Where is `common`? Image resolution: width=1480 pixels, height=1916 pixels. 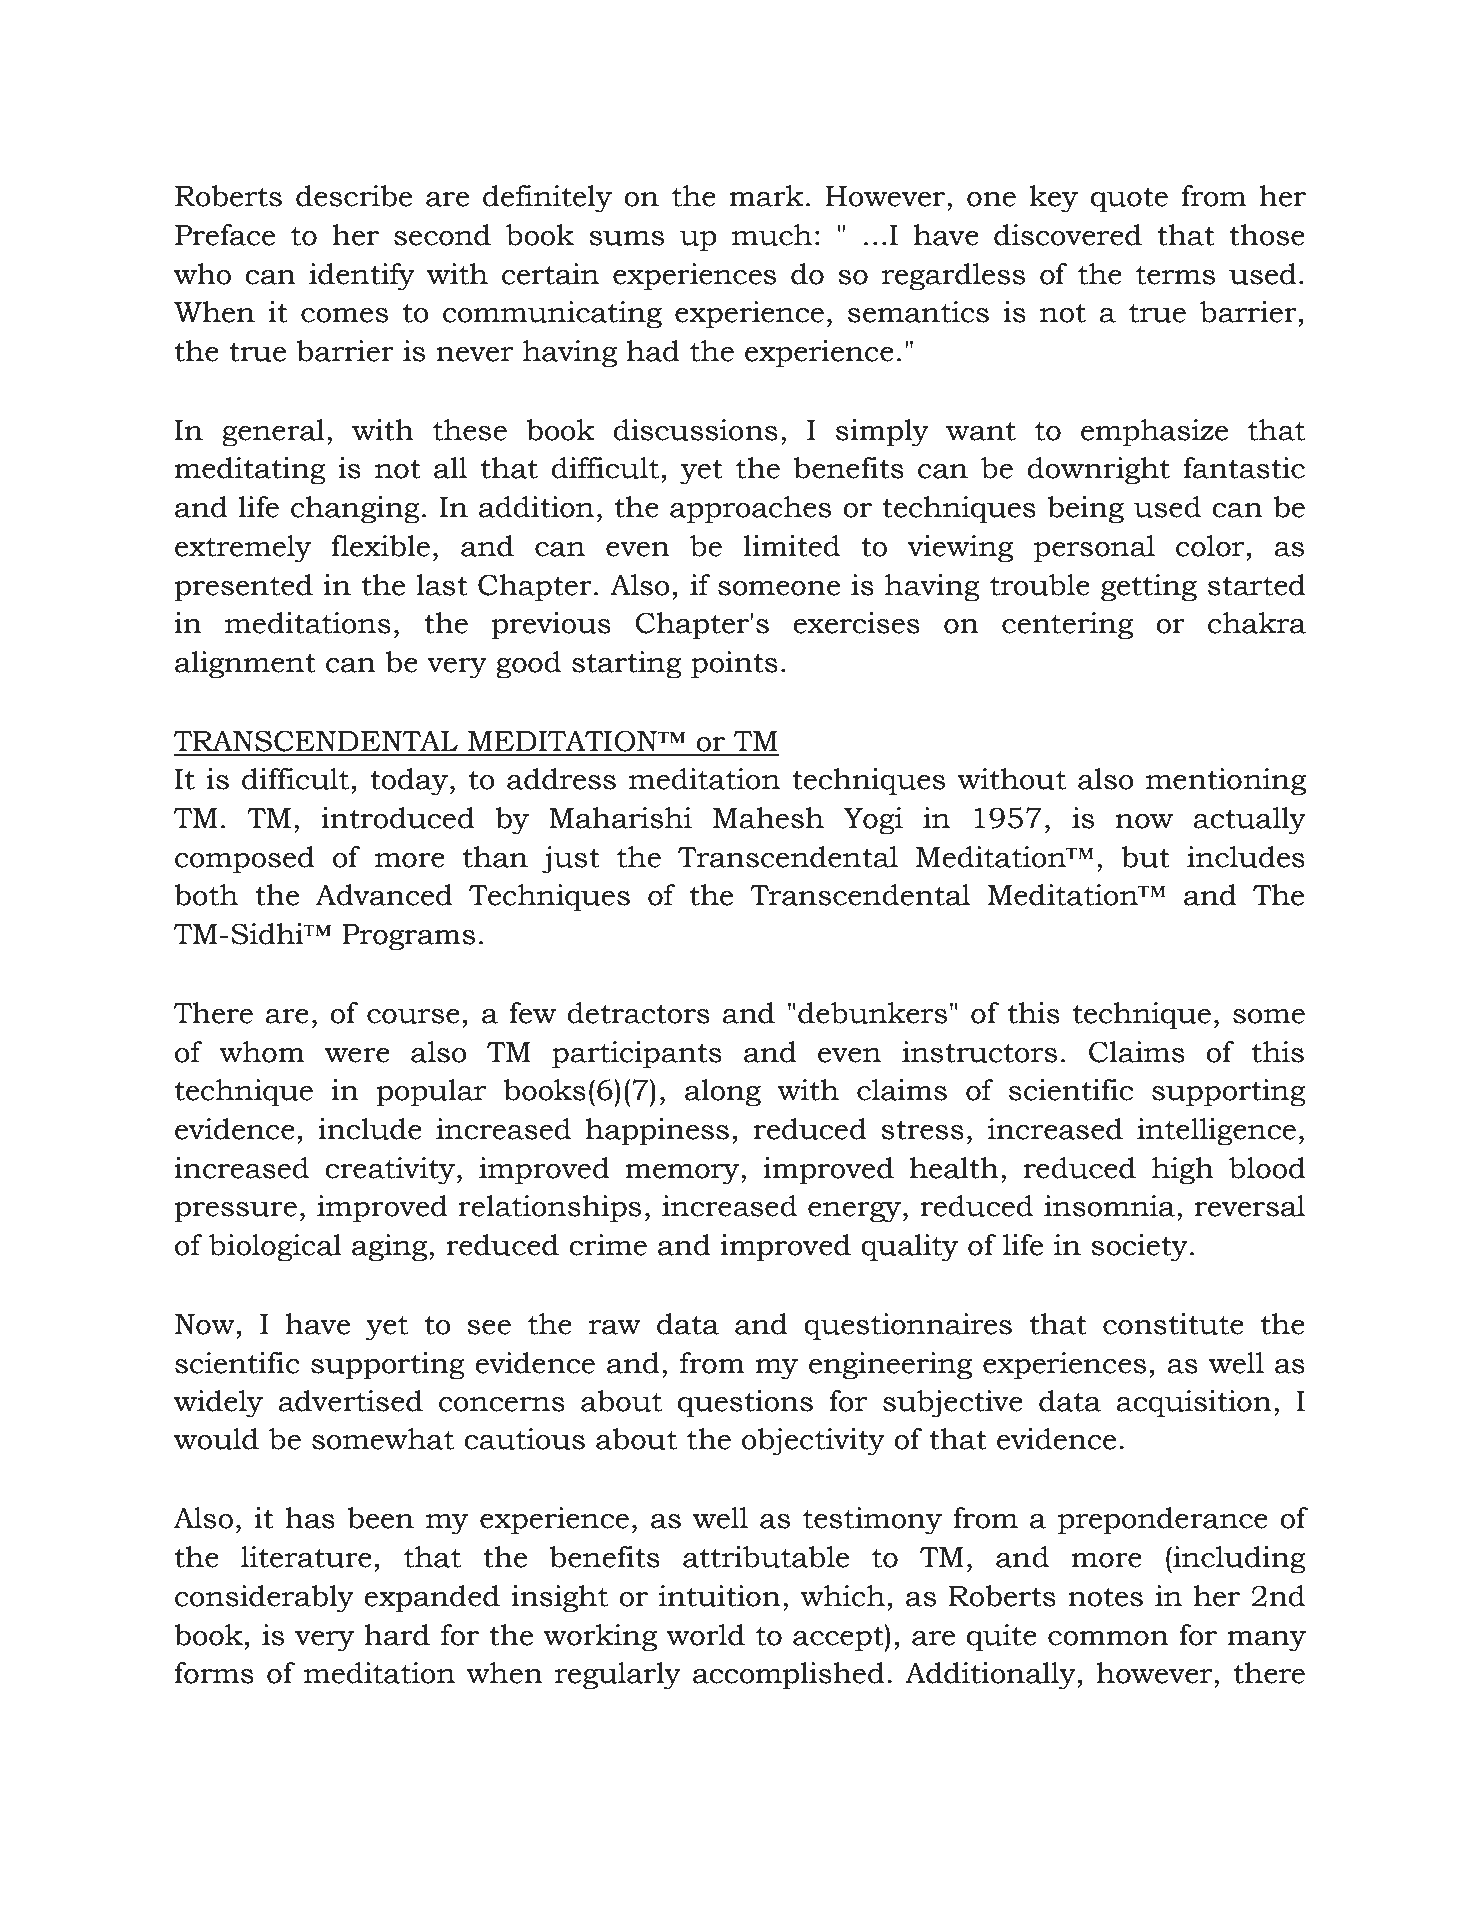 common is located at coordinates (1108, 1638).
